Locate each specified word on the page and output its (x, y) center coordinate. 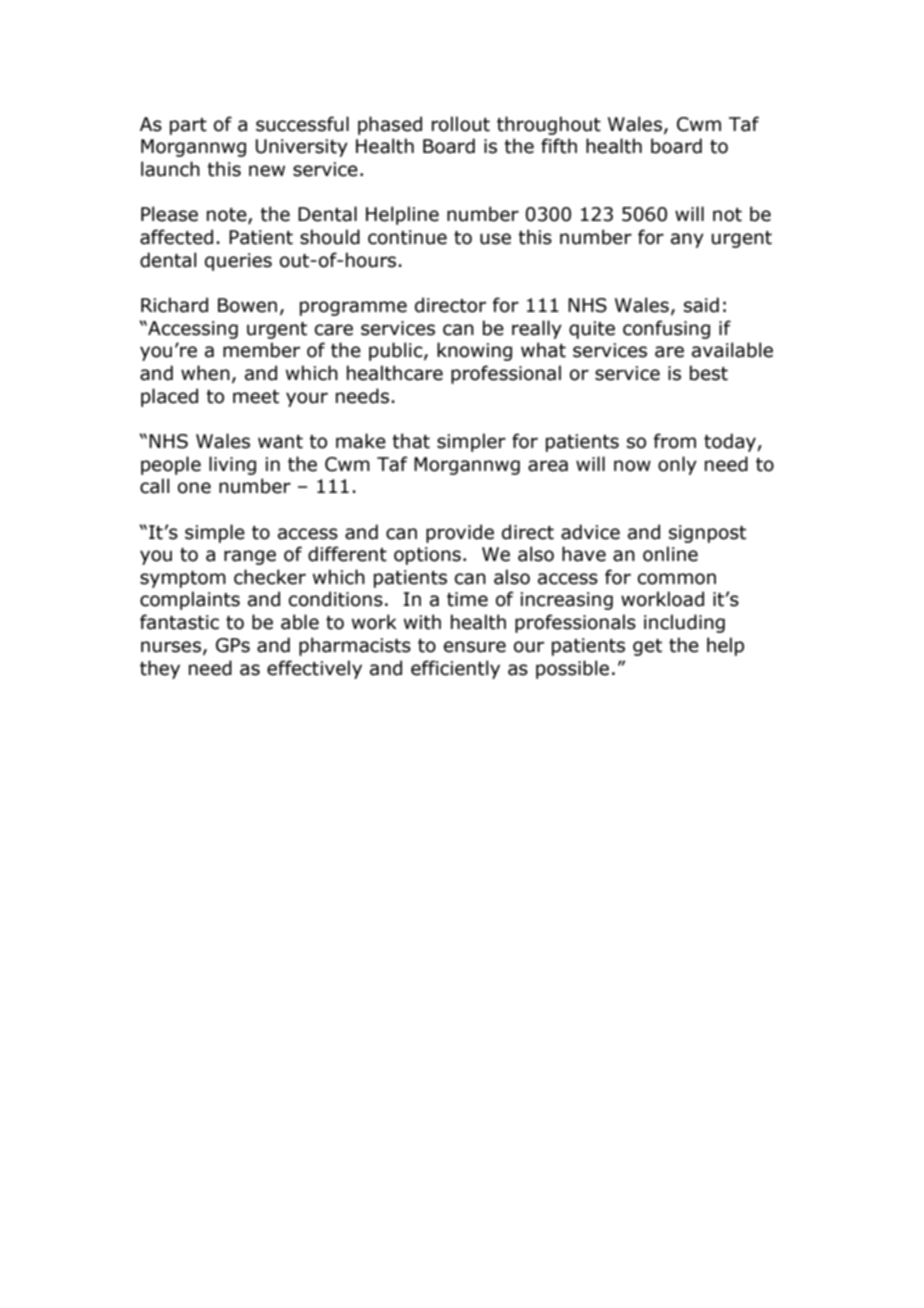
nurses (171, 647)
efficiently (455, 669)
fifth (559, 146)
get (647, 647)
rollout (461, 124)
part (188, 126)
